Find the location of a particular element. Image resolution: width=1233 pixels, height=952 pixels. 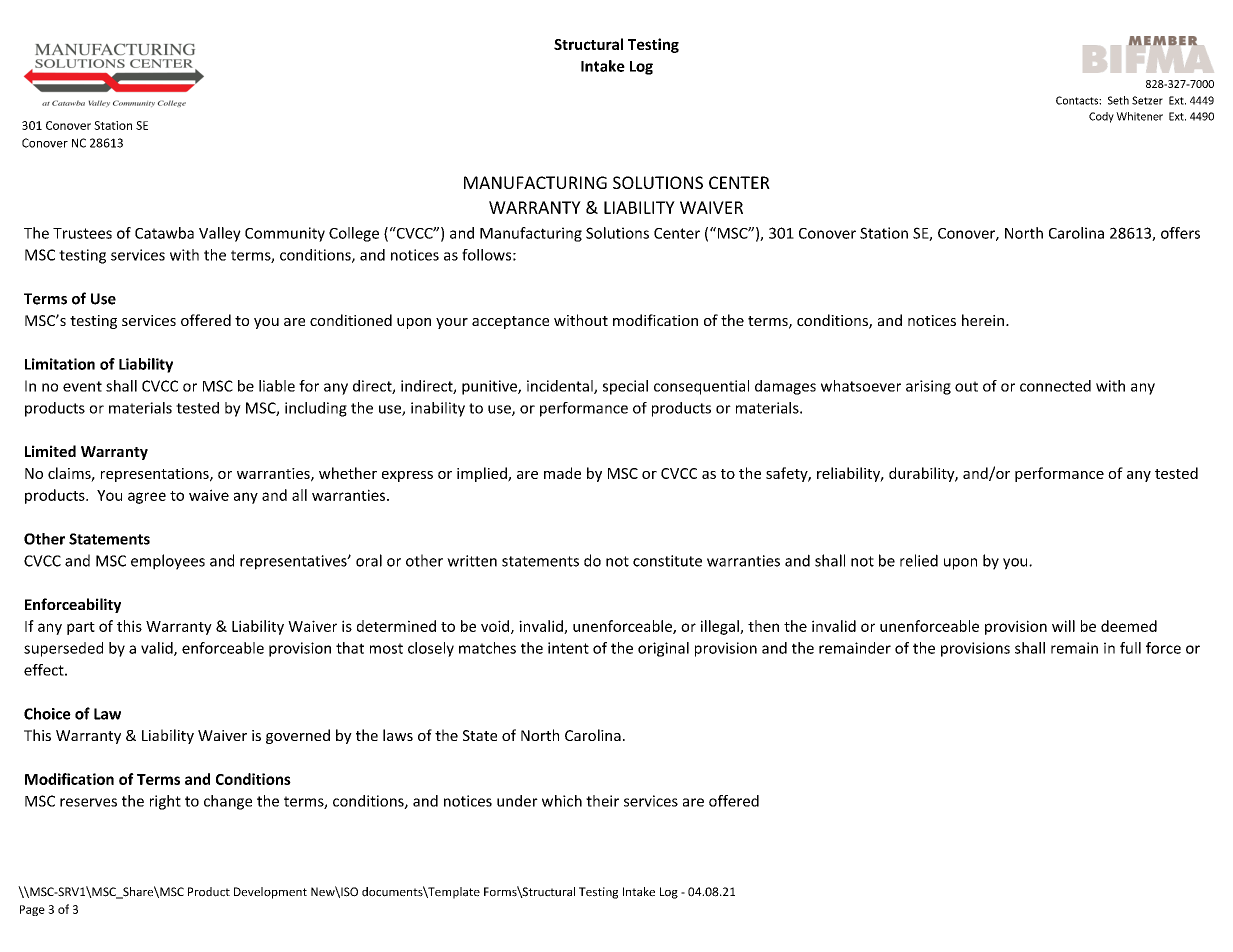

Valley is located at coordinates (220, 234).
